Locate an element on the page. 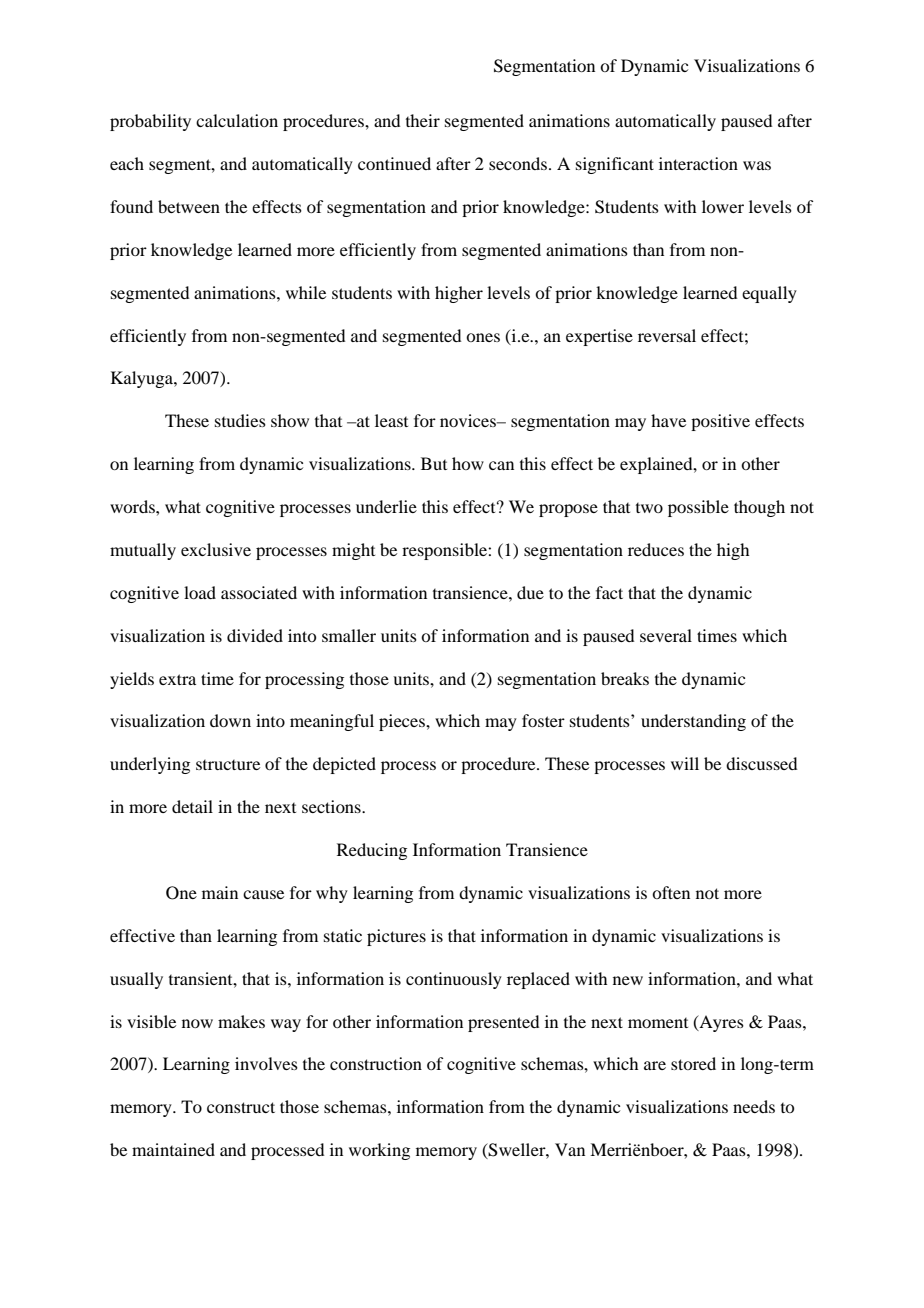  will is located at coordinates (685, 763).
